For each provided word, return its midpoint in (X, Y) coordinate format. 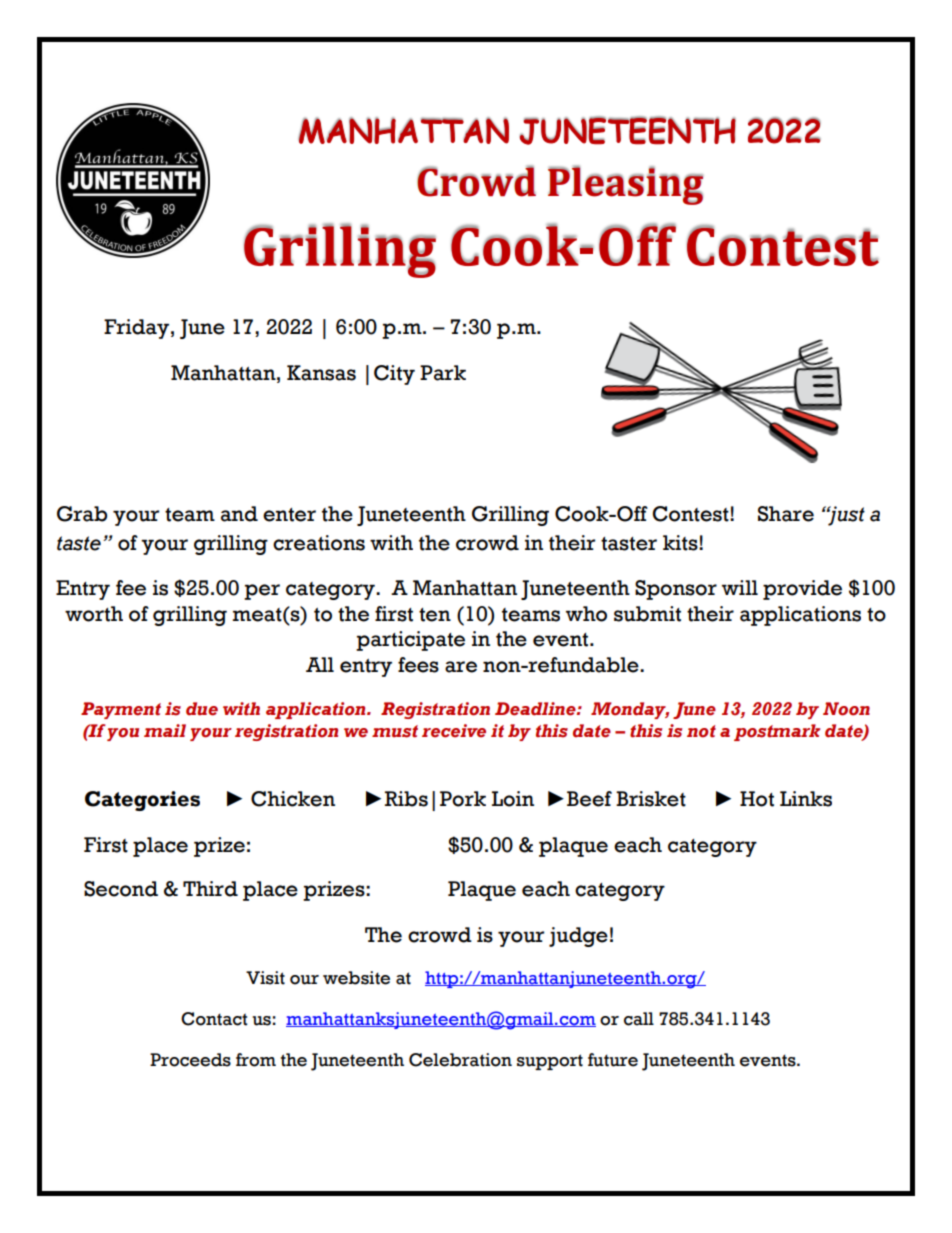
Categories (142, 801)
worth (94, 614)
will (740, 587)
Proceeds (190, 1060)
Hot (757, 799)
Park (443, 373)
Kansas (321, 373)
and (239, 514)
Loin (513, 799)
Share (786, 514)
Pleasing (625, 185)
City (394, 375)
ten (435, 615)
